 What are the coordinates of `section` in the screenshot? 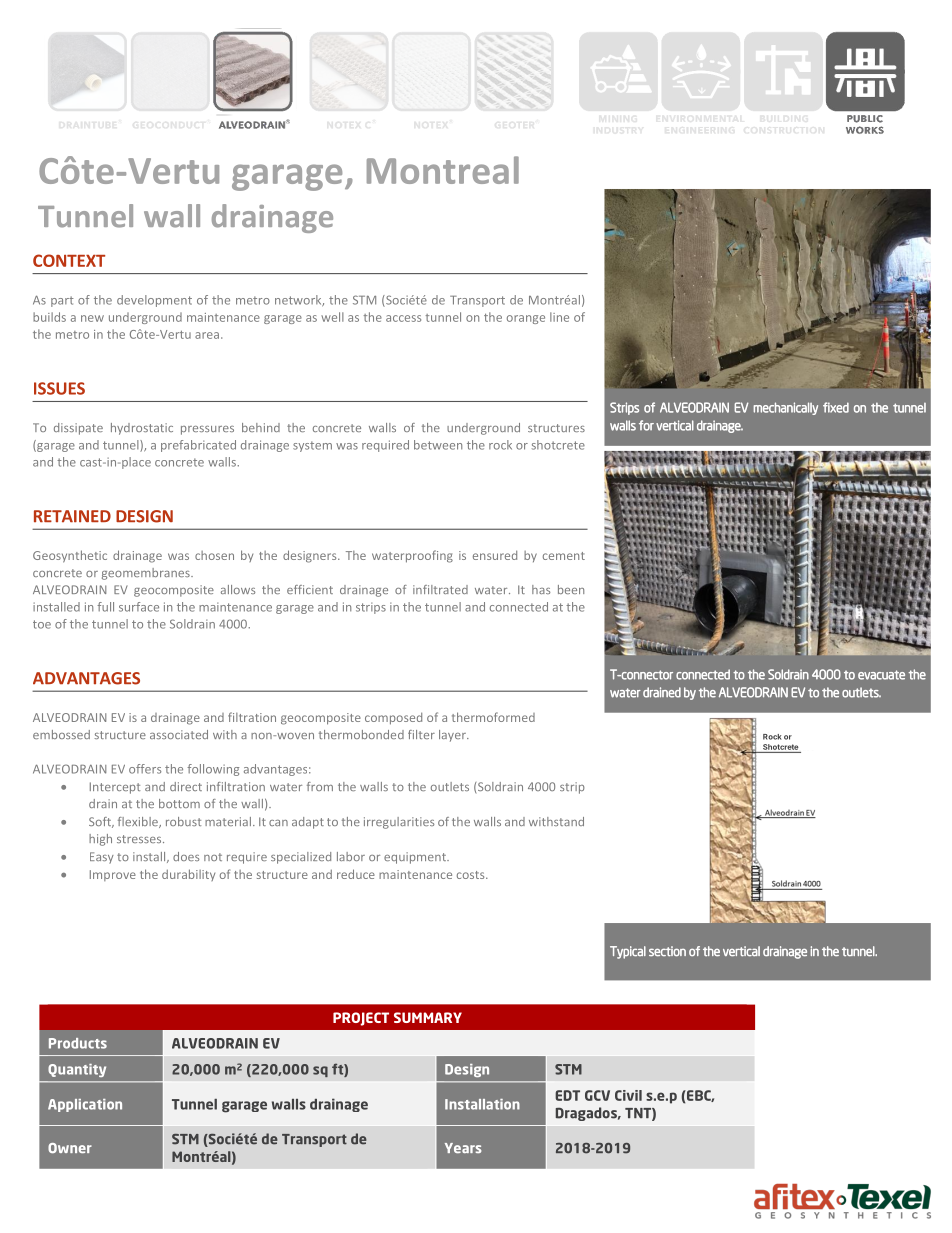 It's located at (667, 951).
